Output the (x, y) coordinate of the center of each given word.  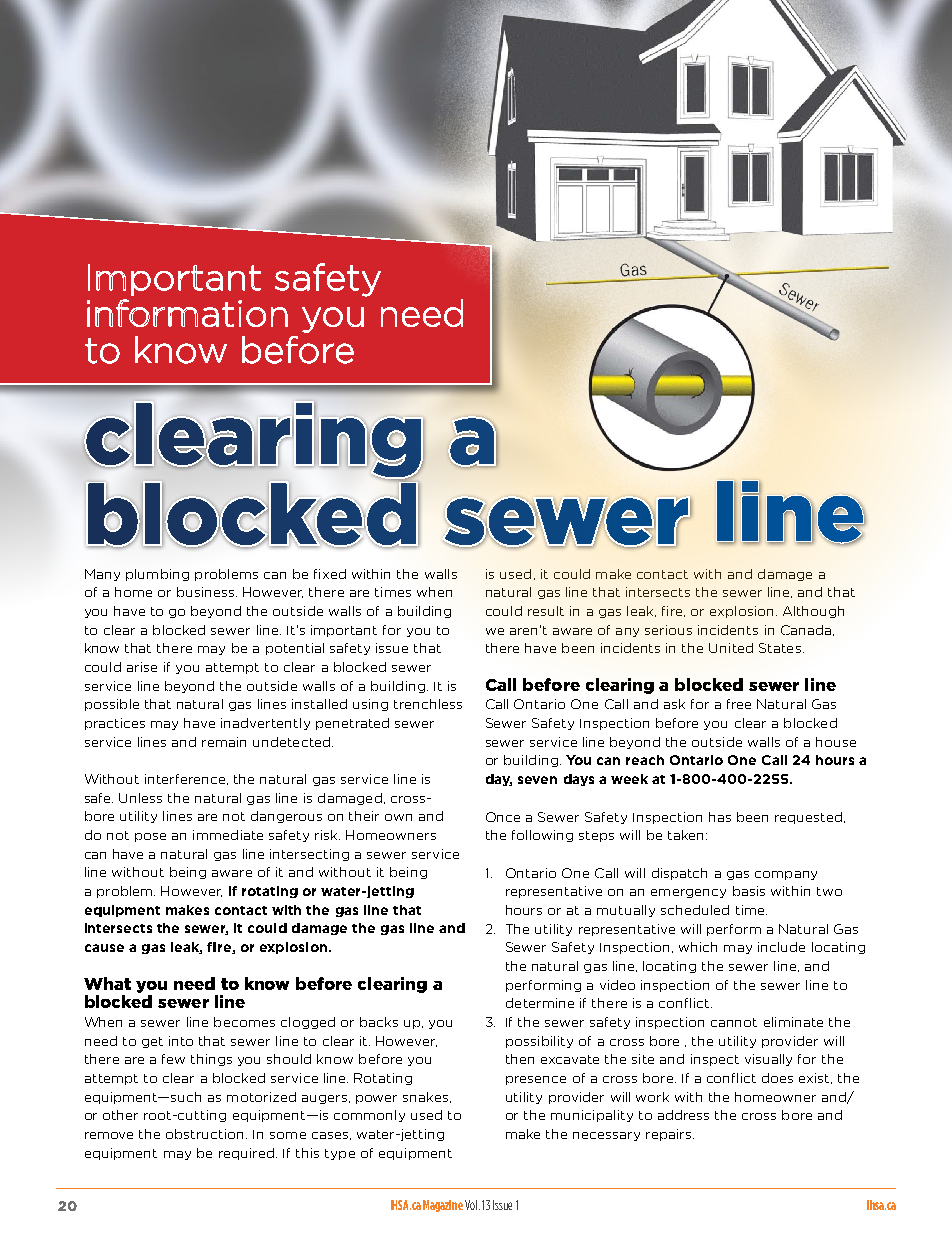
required (246, 1154)
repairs (670, 1135)
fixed (330, 574)
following (542, 836)
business (207, 592)
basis (749, 891)
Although (813, 612)
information (187, 313)
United (731, 648)
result (546, 611)
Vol (471, 1205)
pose (150, 837)
